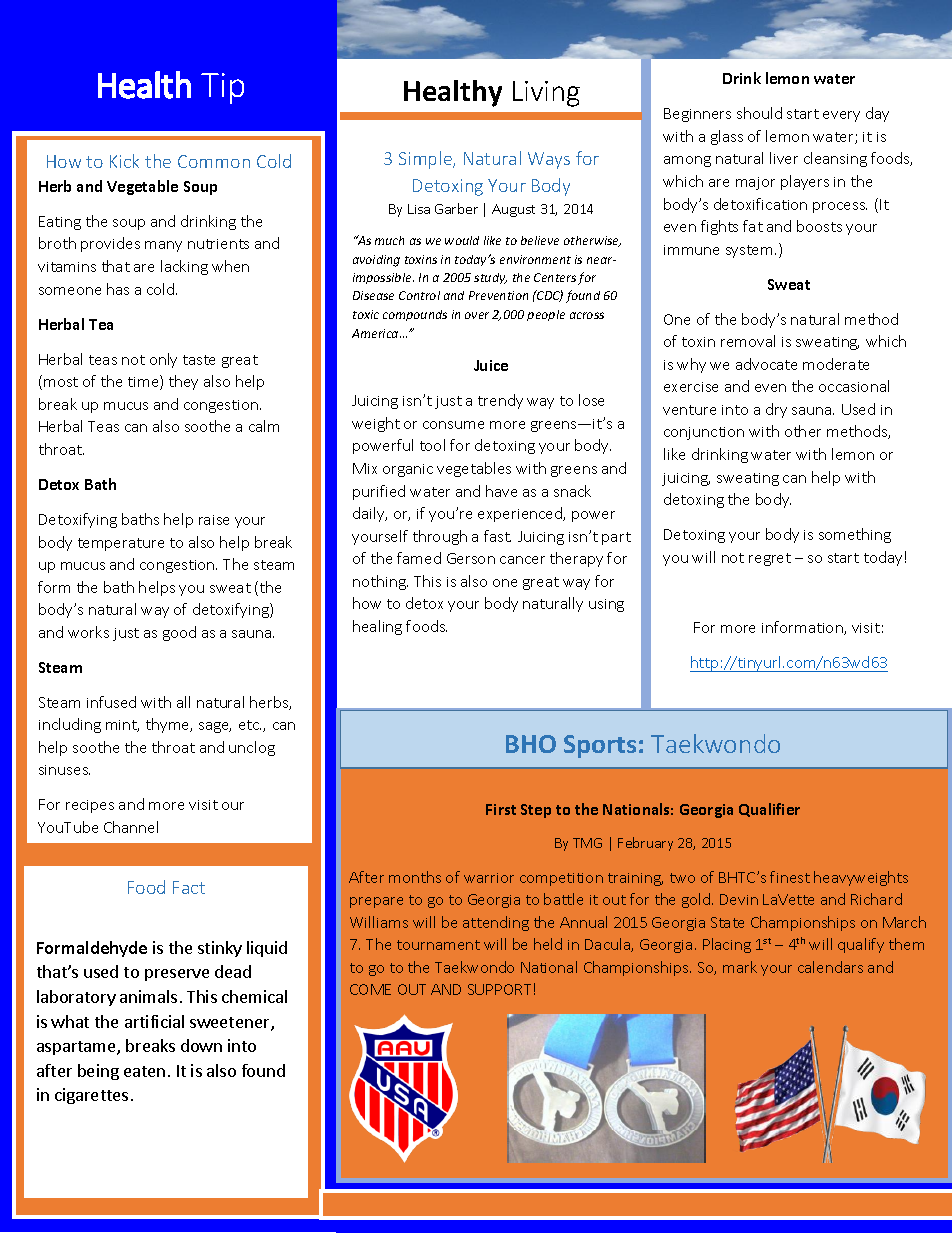  Describe the element at coordinates (770, 559) in the screenshot. I see `regret` at that location.
